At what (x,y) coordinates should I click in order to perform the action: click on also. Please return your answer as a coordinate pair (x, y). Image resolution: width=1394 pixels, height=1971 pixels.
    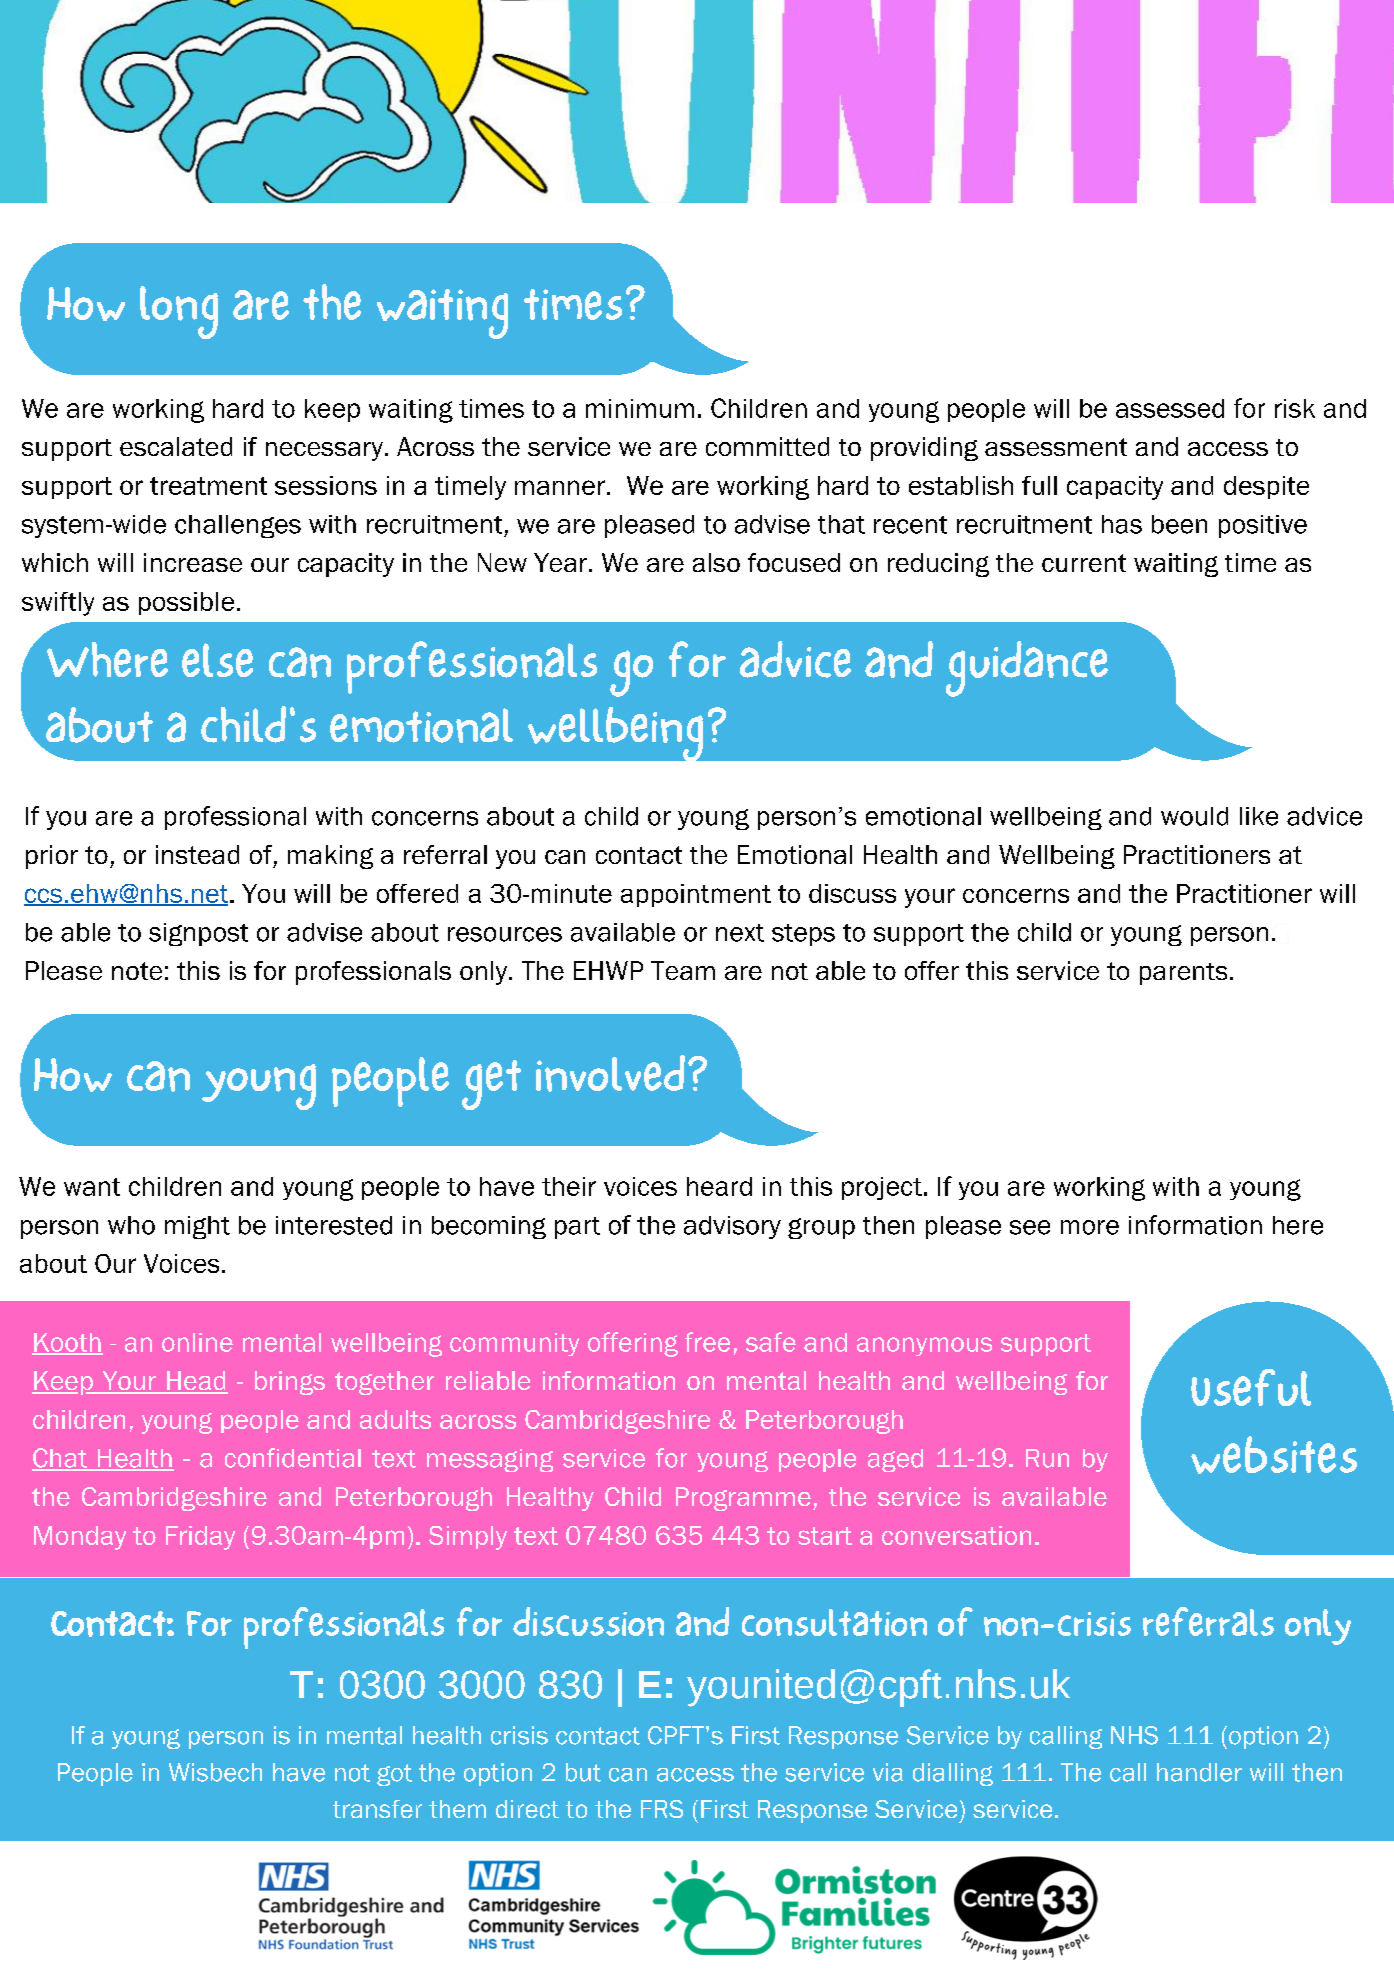
    Looking at the image, I should click on (716, 562).
